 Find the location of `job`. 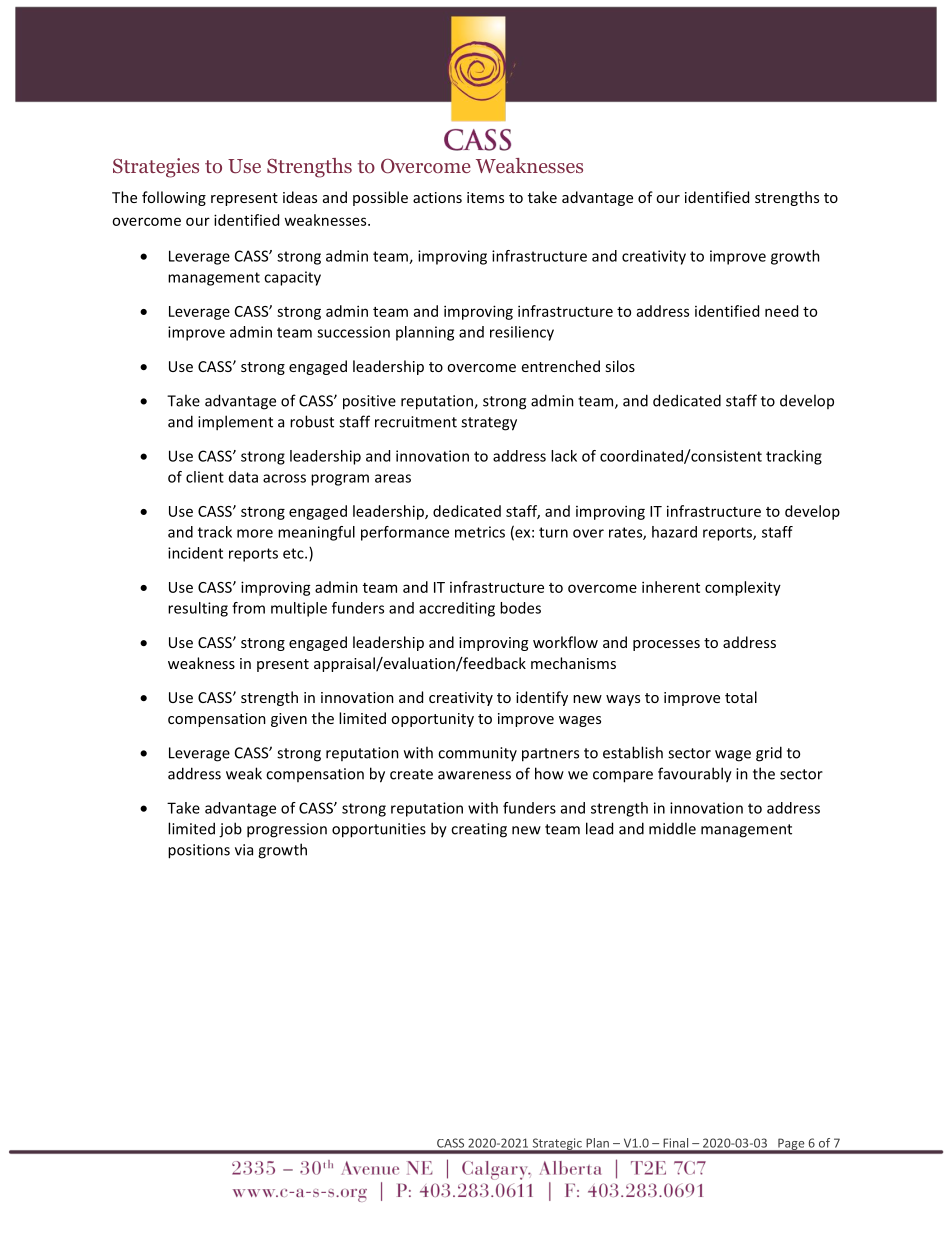

job is located at coordinates (230, 830).
